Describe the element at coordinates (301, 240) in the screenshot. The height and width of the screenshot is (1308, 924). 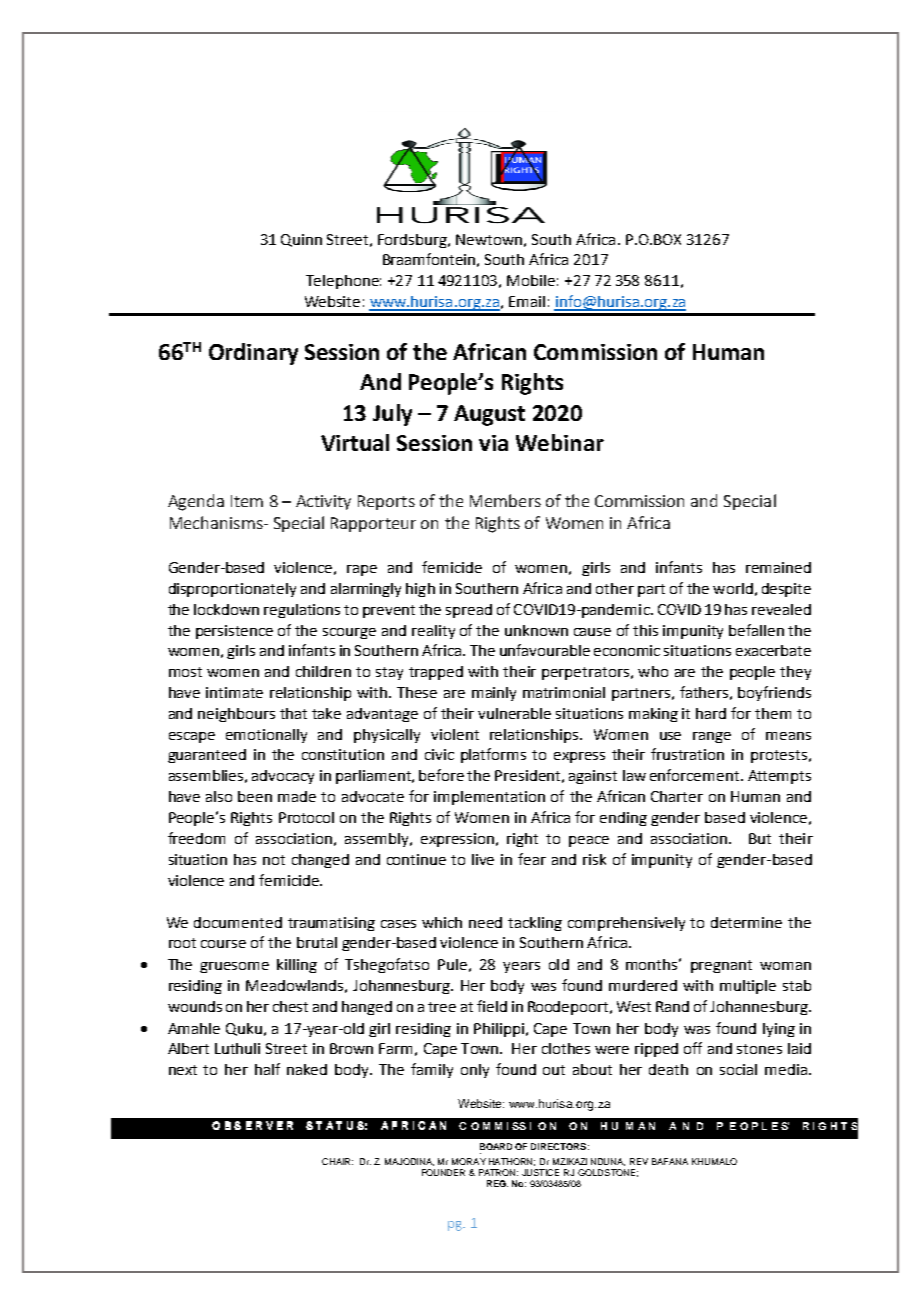
I see `Quinn` at that location.
